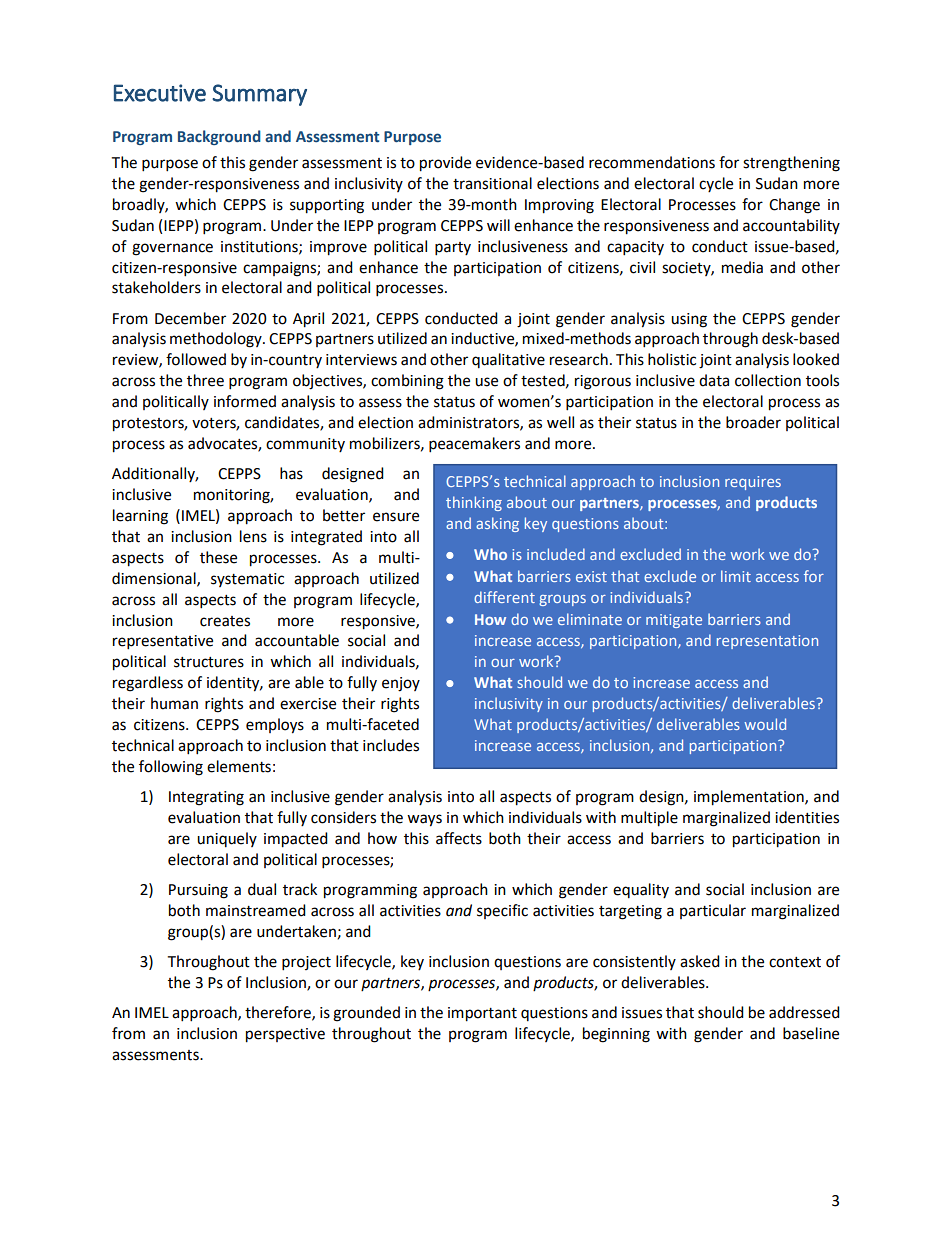 This document has width=952, height=1233. Describe the element at coordinates (190, 318) in the document. I see `December` at that location.
